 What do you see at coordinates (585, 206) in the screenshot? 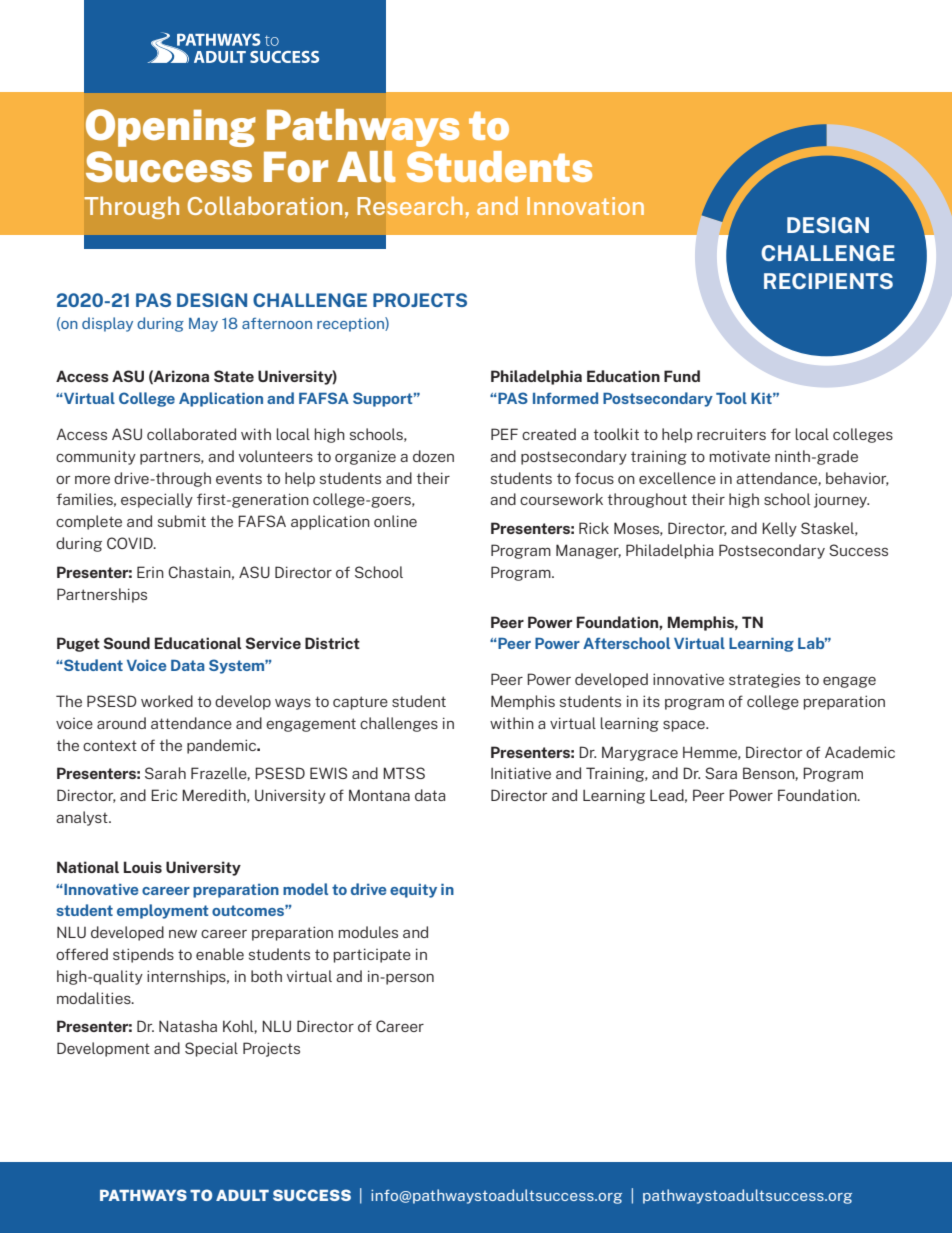
I see `Innovation` at bounding box center [585, 206].
